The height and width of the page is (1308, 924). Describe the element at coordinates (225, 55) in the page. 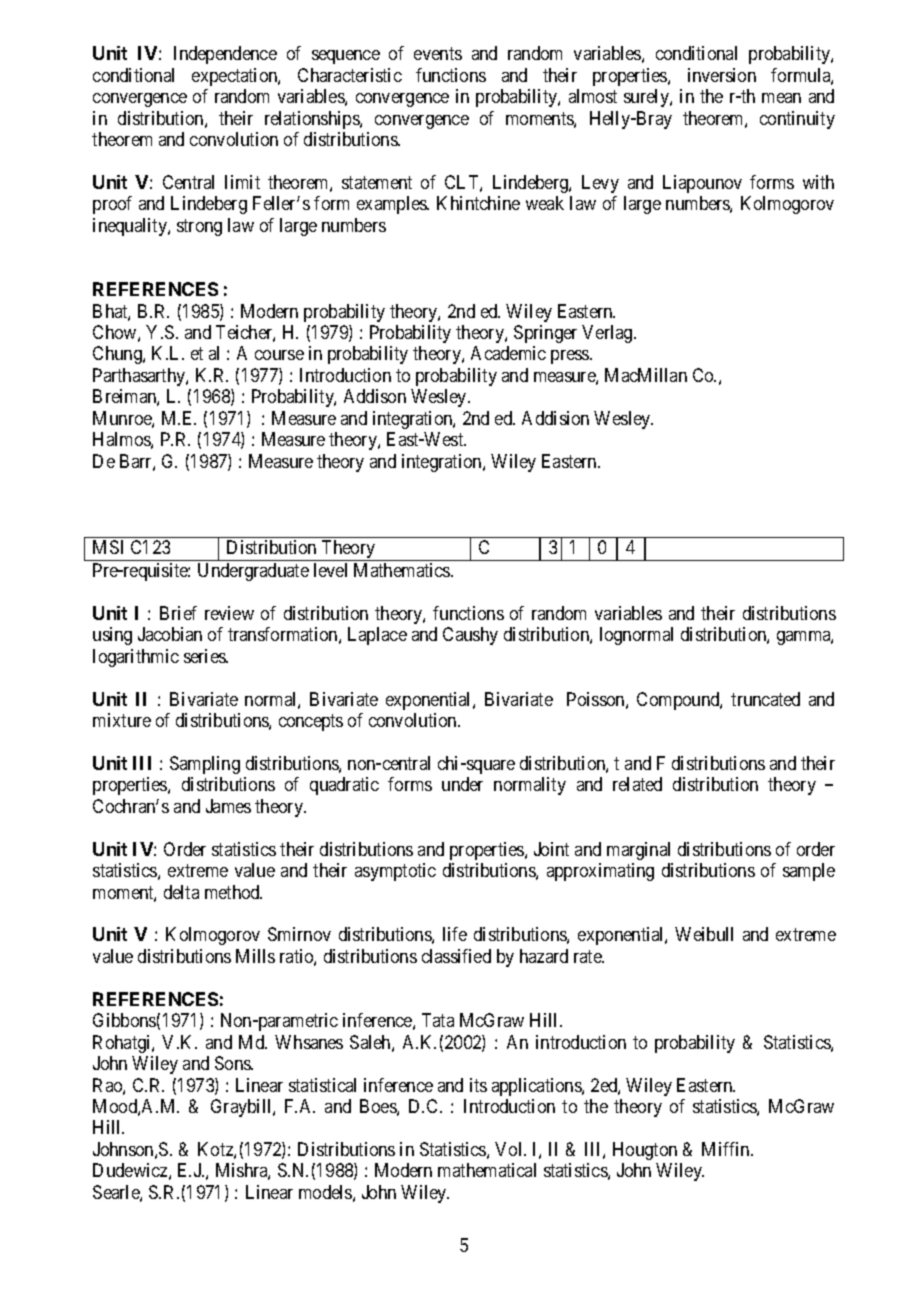

I see `Independence` at that location.
